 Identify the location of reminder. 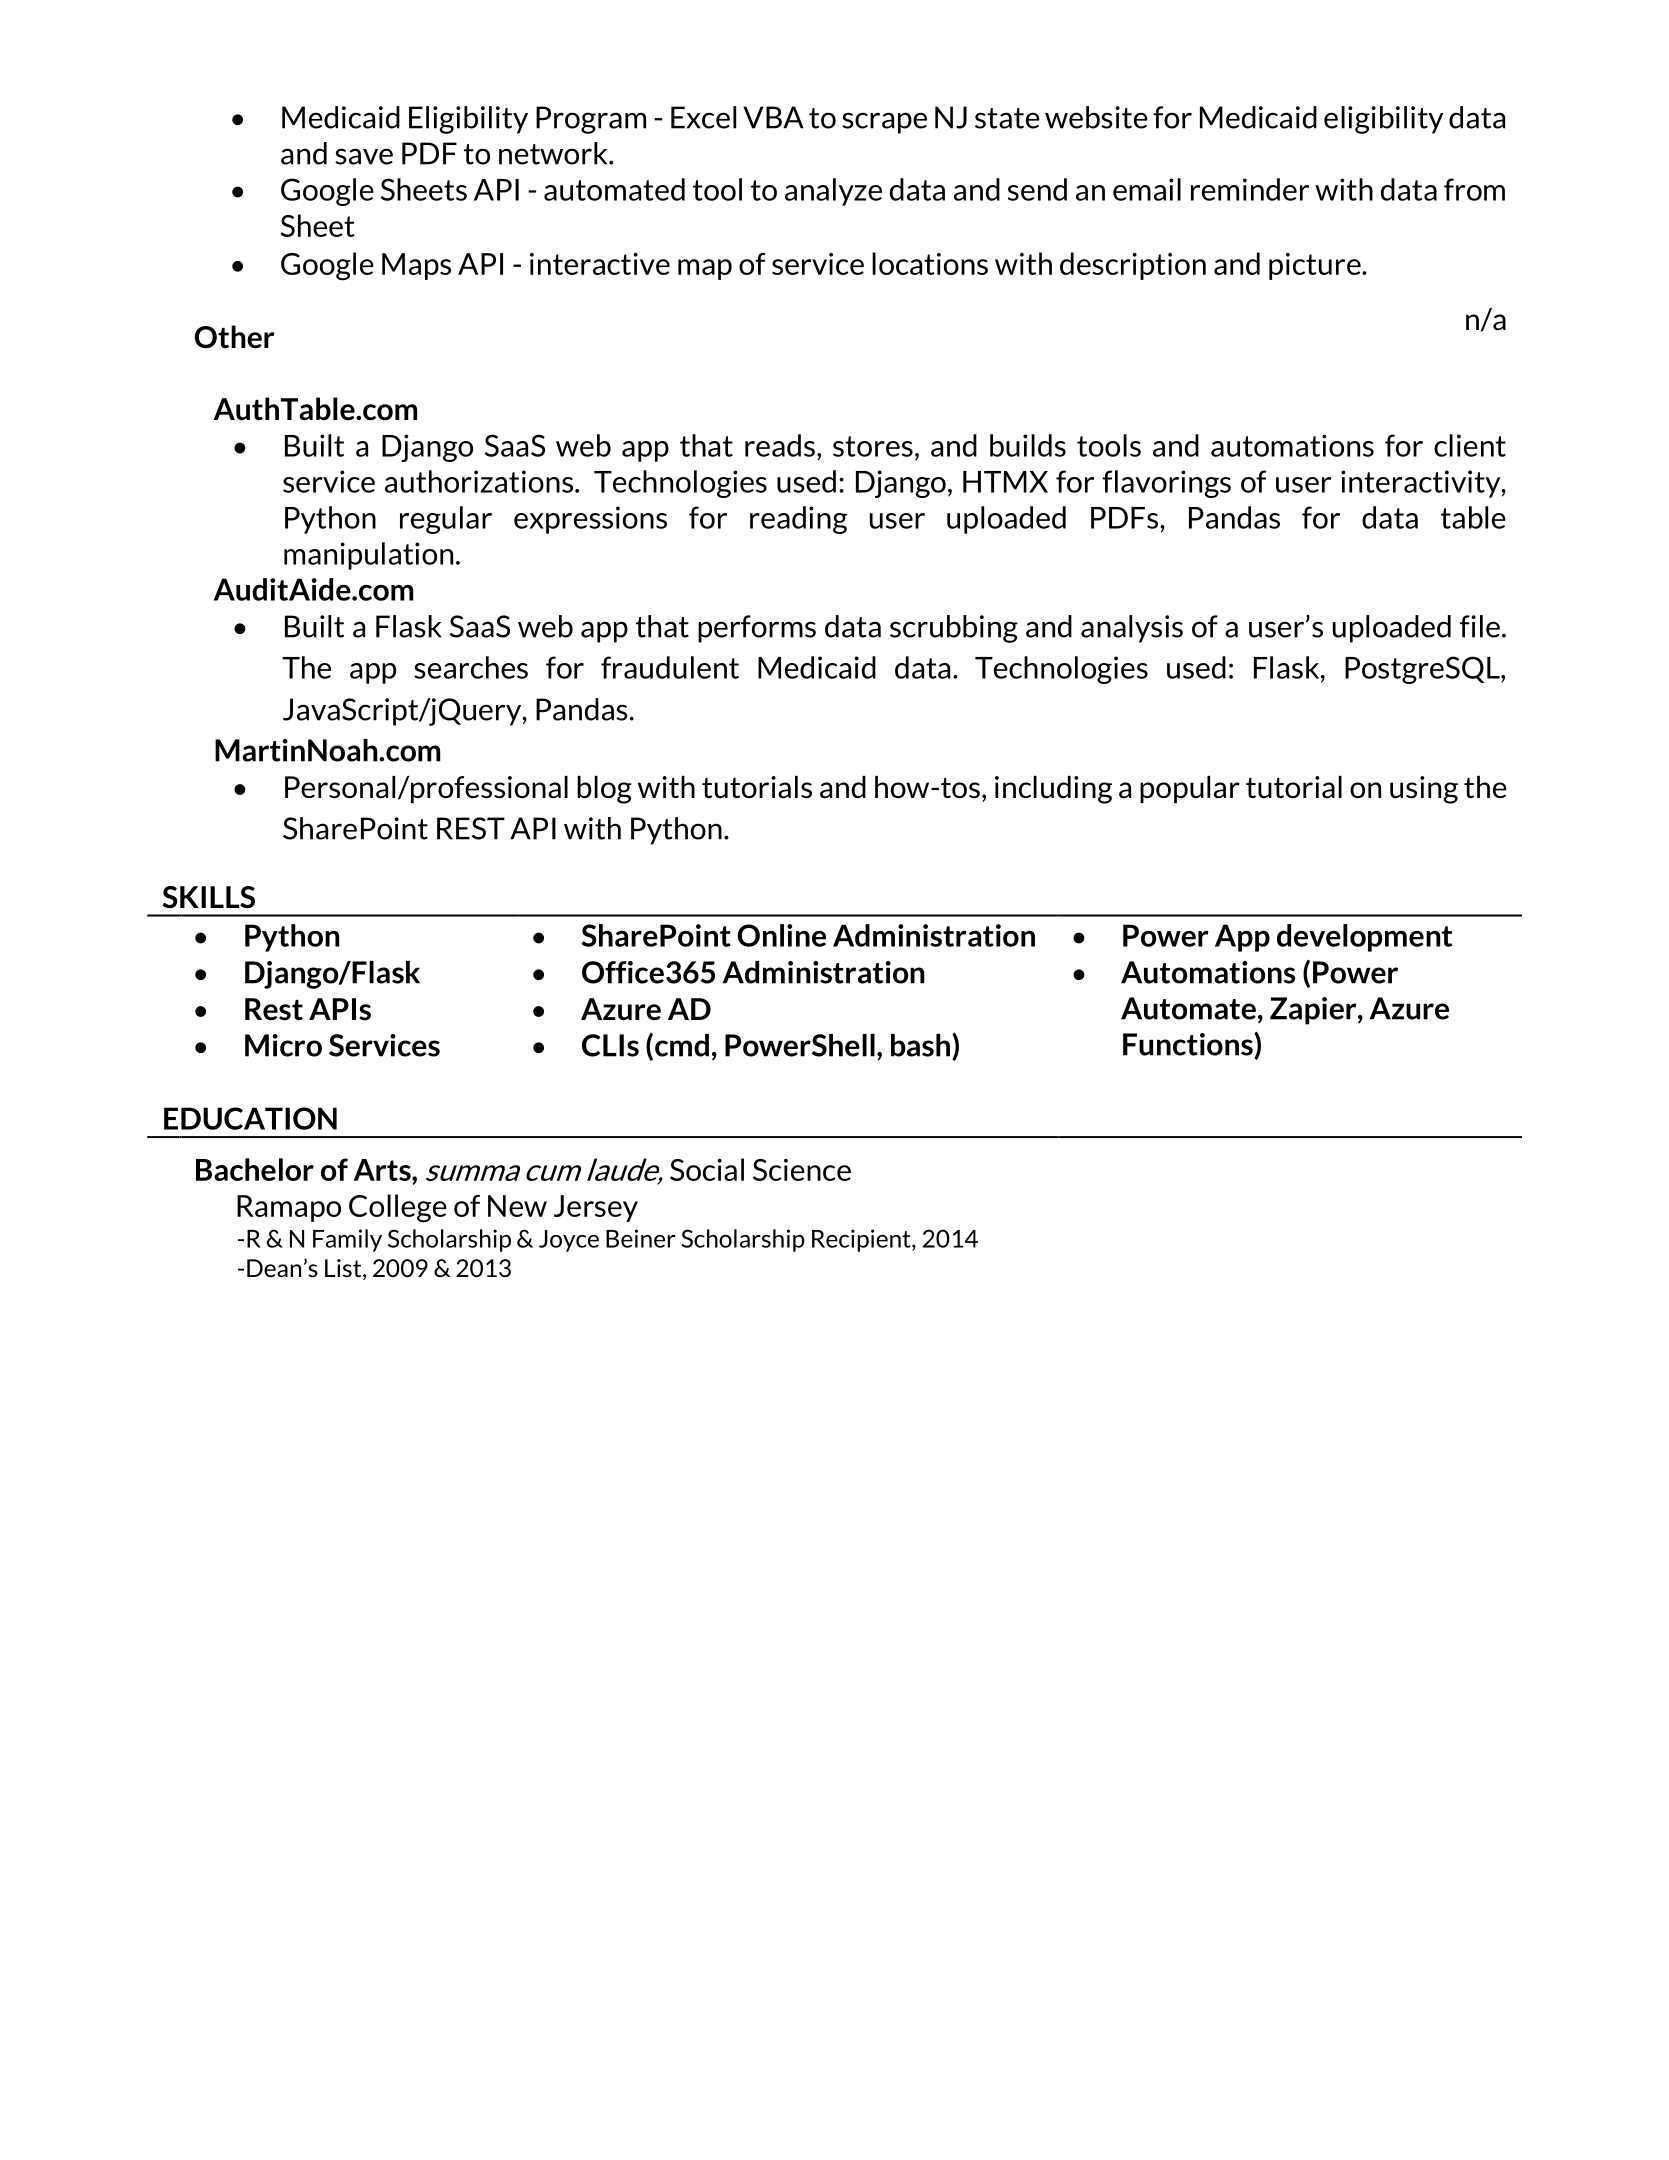
(1250, 189).
